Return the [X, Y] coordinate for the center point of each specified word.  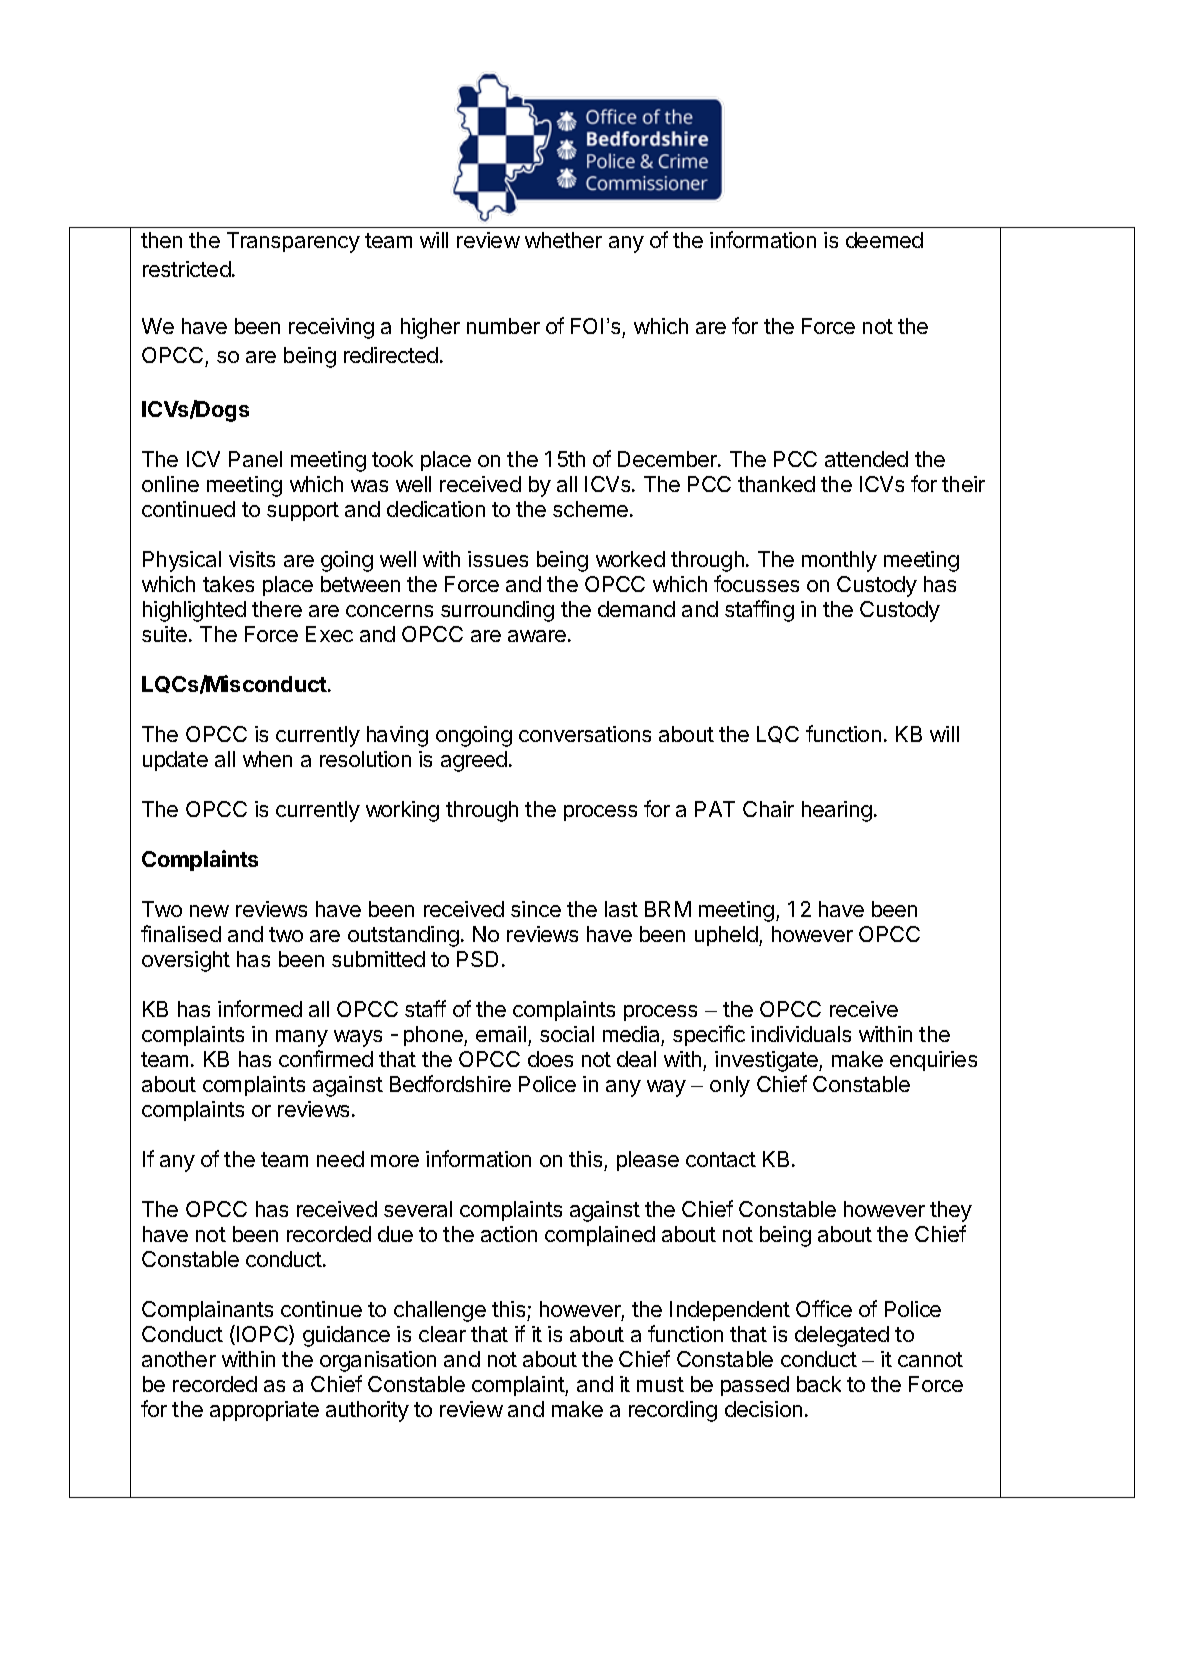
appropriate [264, 1411]
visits [252, 559]
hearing [837, 811]
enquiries [933, 1061]
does [550, 1059]
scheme [590, 509]
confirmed [326, 1058]
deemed [884, 240]
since [536, 909]
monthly [839, 561]
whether [563, 240]
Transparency [293, 242]
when [267, 759]
